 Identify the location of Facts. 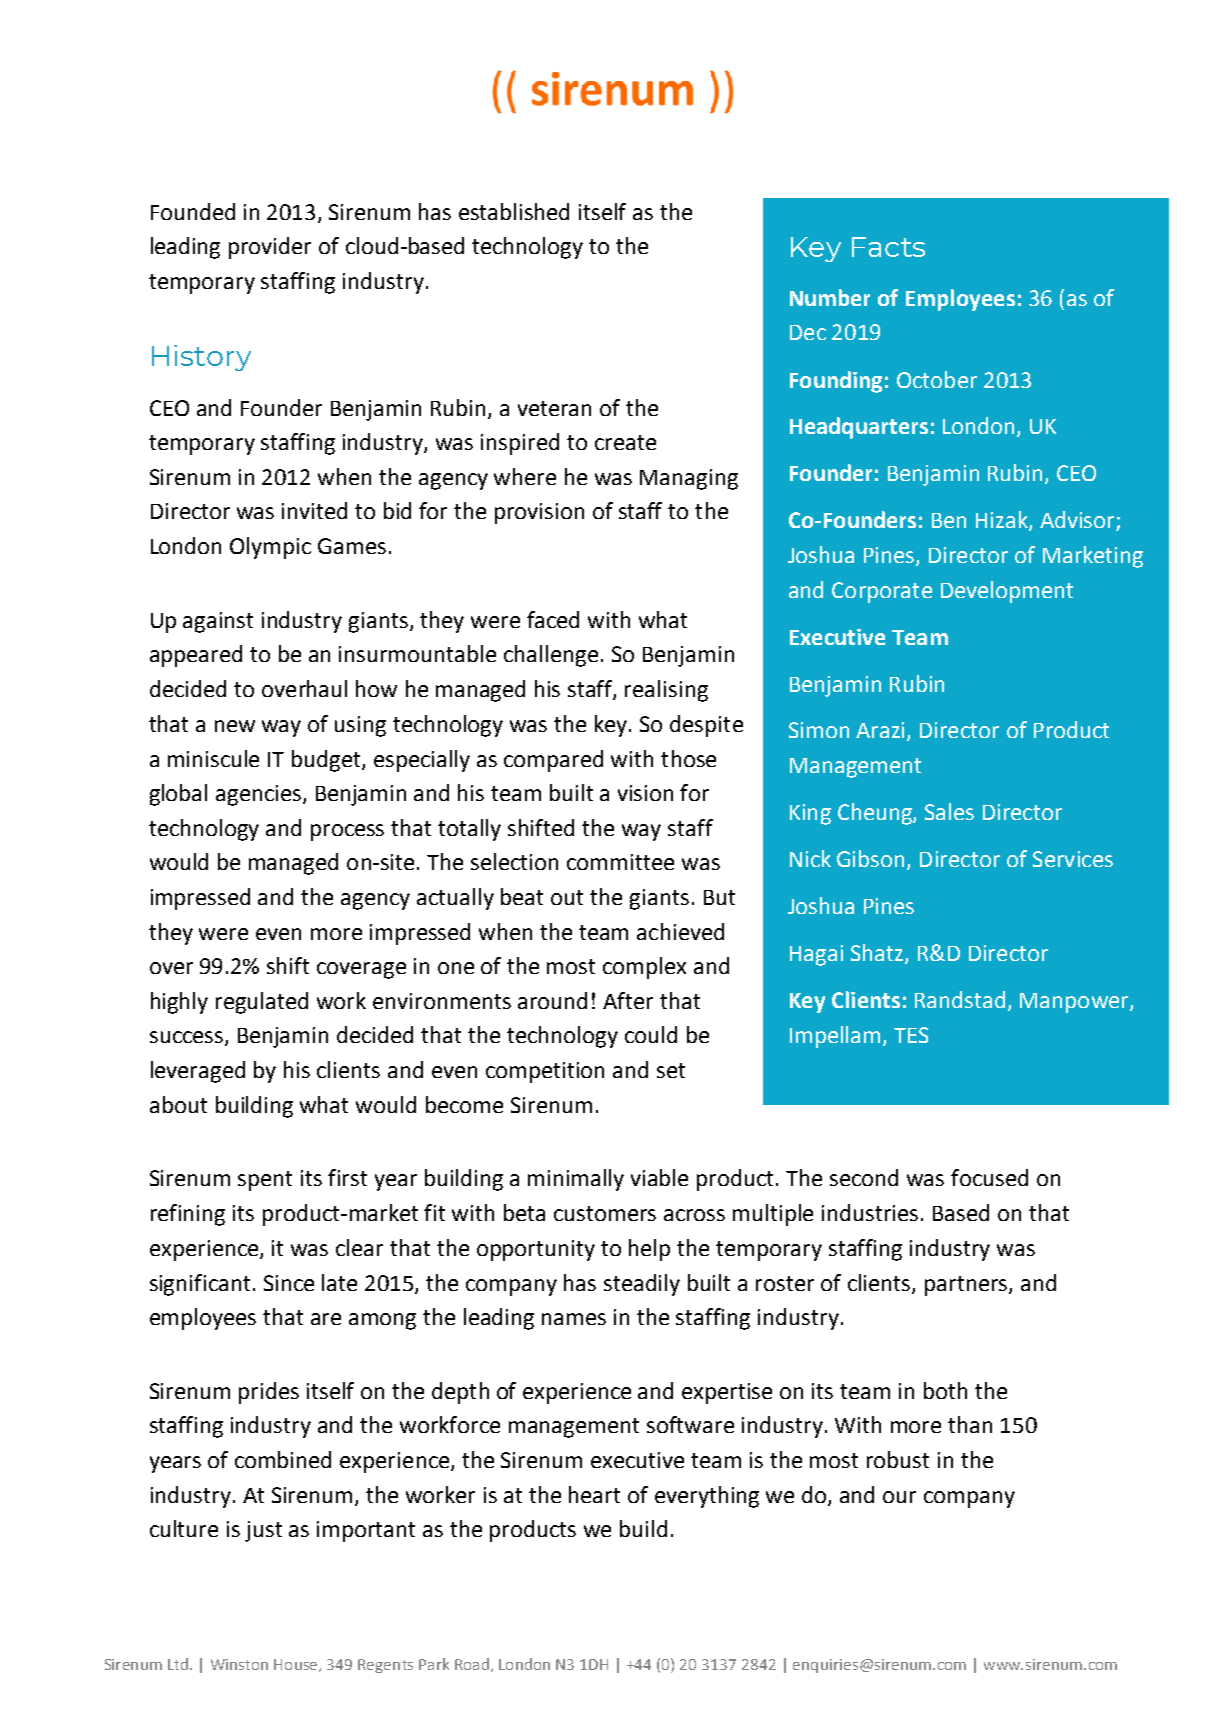
(888, 247).
